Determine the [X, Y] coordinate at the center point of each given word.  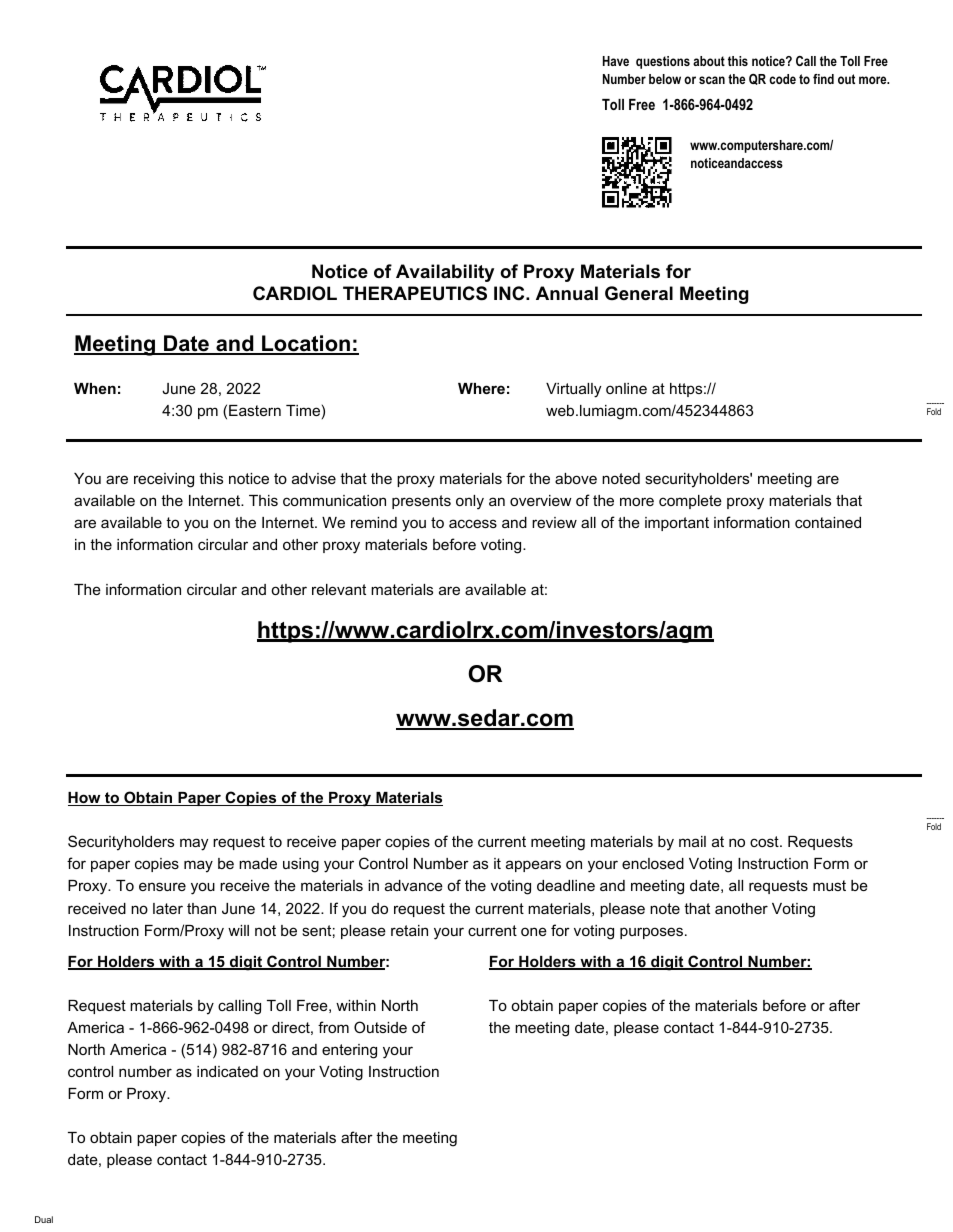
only [470, 502]
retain [409, 930]
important [677, 524]
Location [306, 345]
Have [616, 61]
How [85, 799]
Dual [44, 1219]
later [168, 908]
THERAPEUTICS [415, 293]
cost [765, 841]
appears [533, 866]
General [639, 293]
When [95, 388]
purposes [651, 933]
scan [712, 80]
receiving [164, 480]
